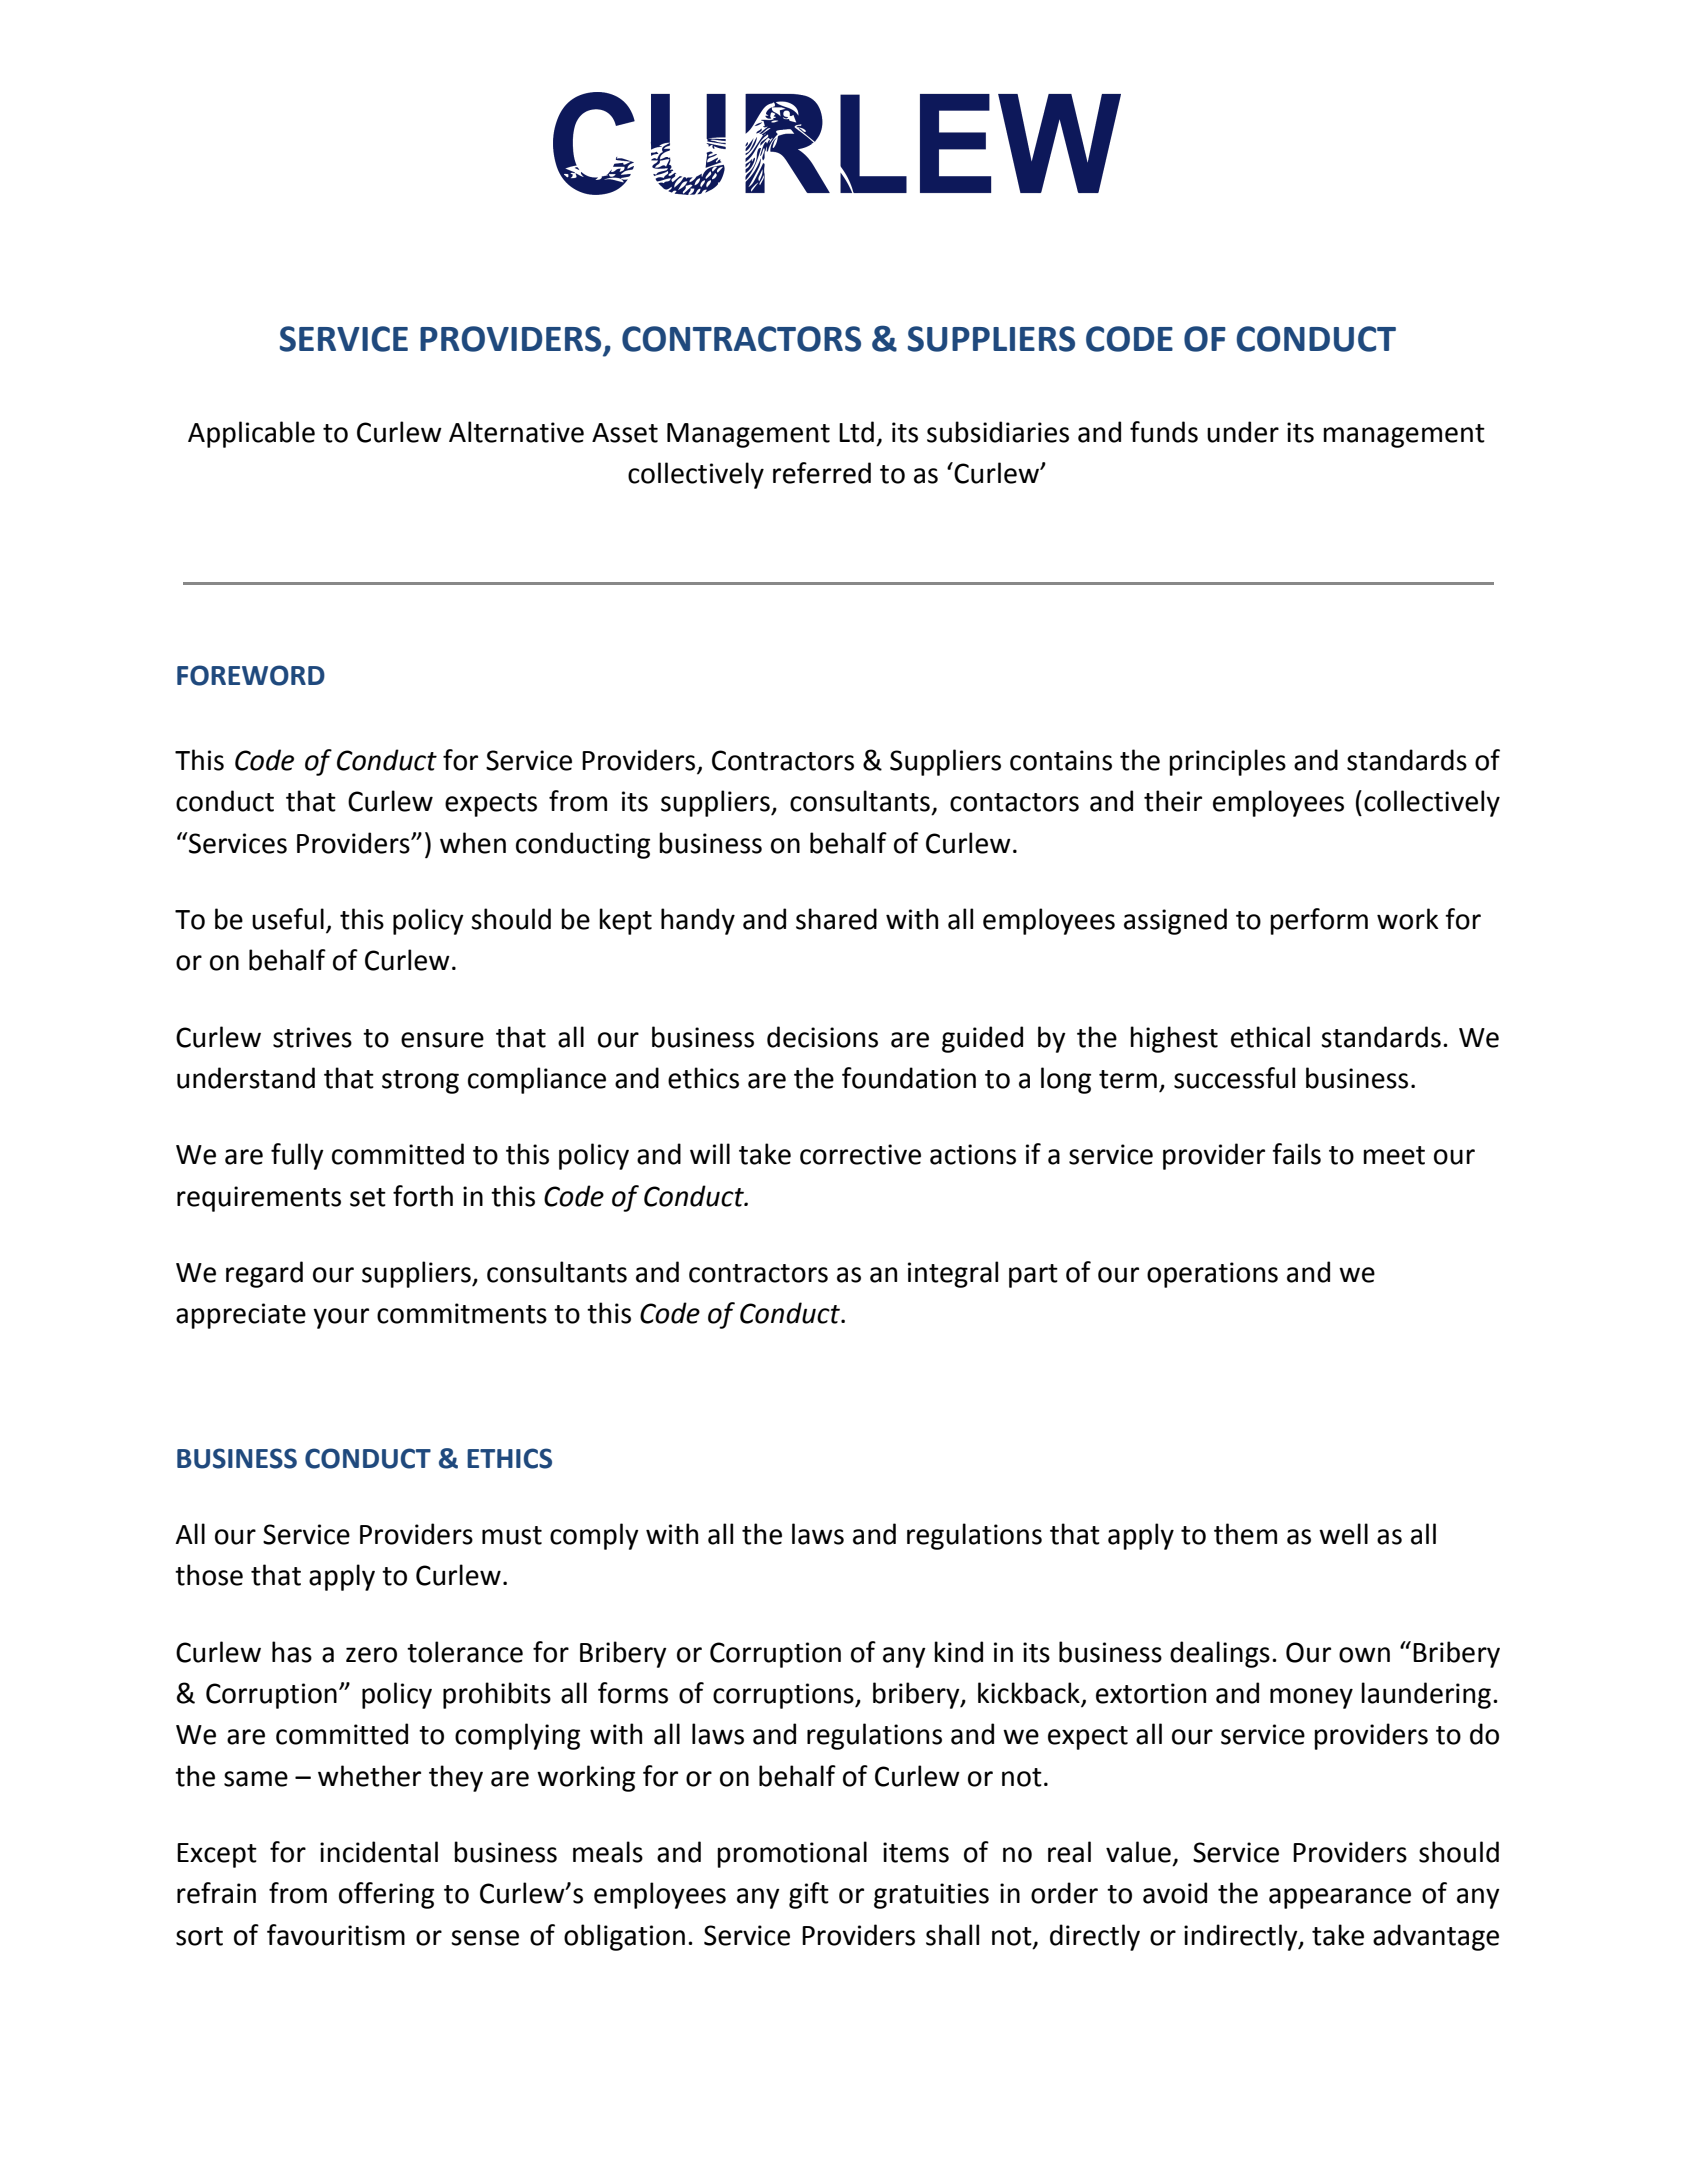  I want to click on their, so click(1173, 801).
